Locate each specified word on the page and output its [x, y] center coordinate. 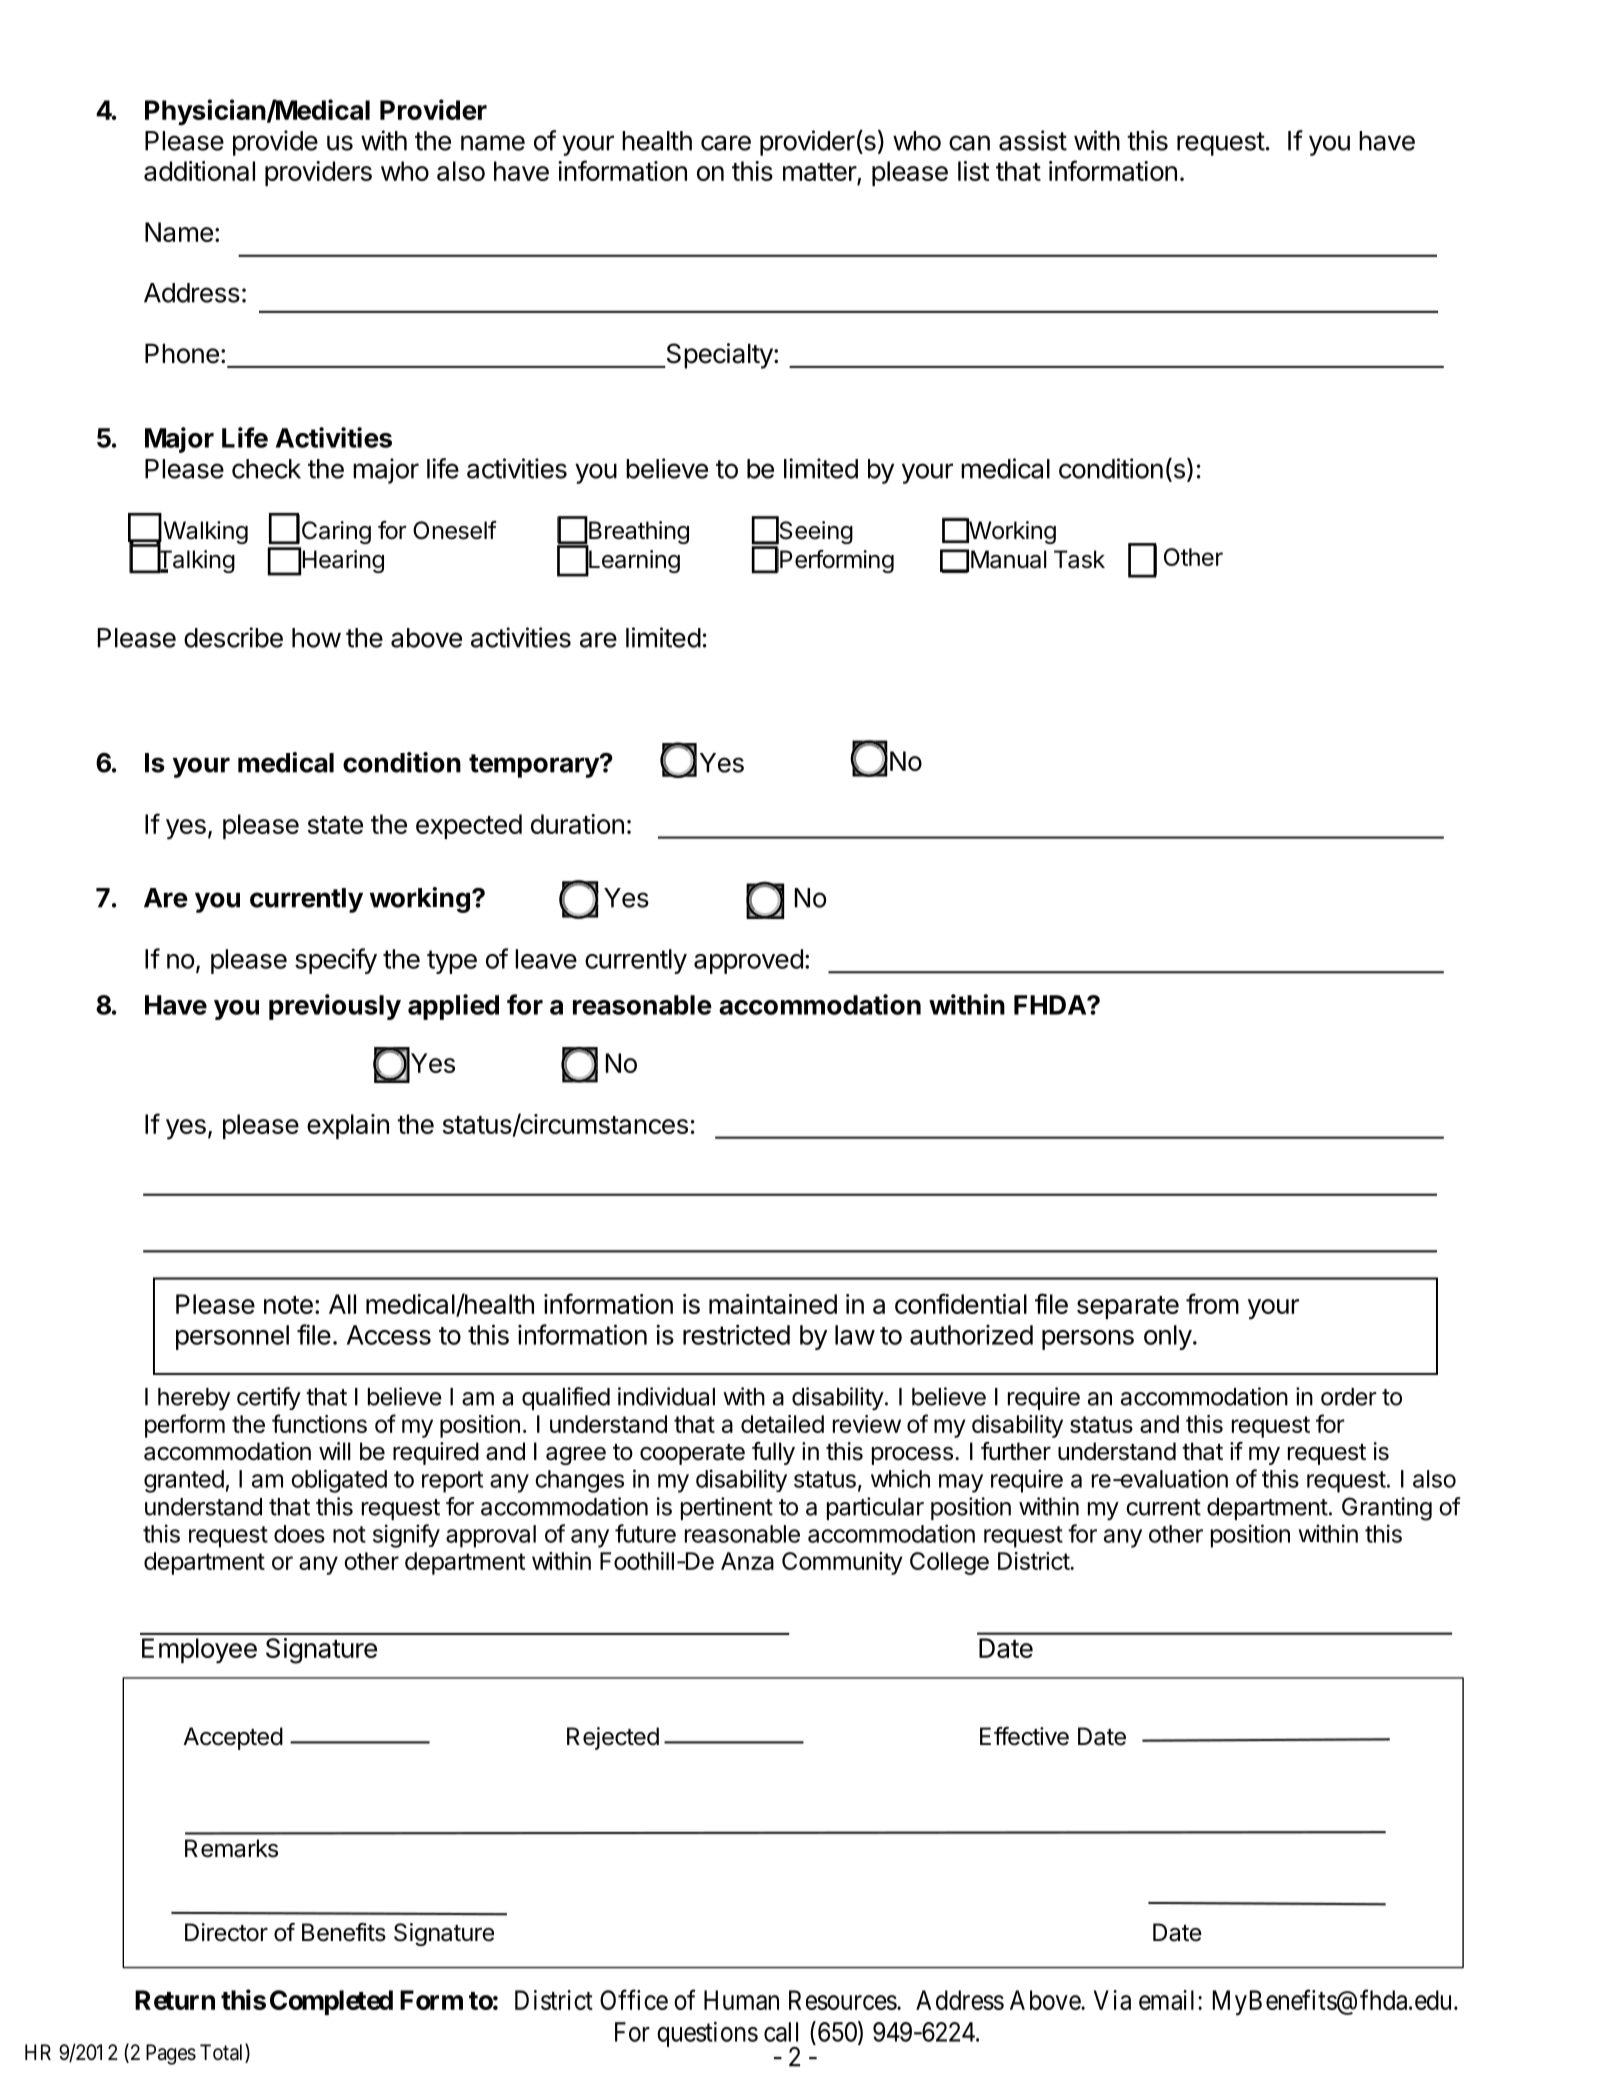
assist [1033, 140]
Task [1079, 559]
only [1168, 1337]
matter [820, 173]
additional [199, 171]
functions [319, 1423]
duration [577, 824]
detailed [782, 1424]
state [335, 825]
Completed [331, 2002]
